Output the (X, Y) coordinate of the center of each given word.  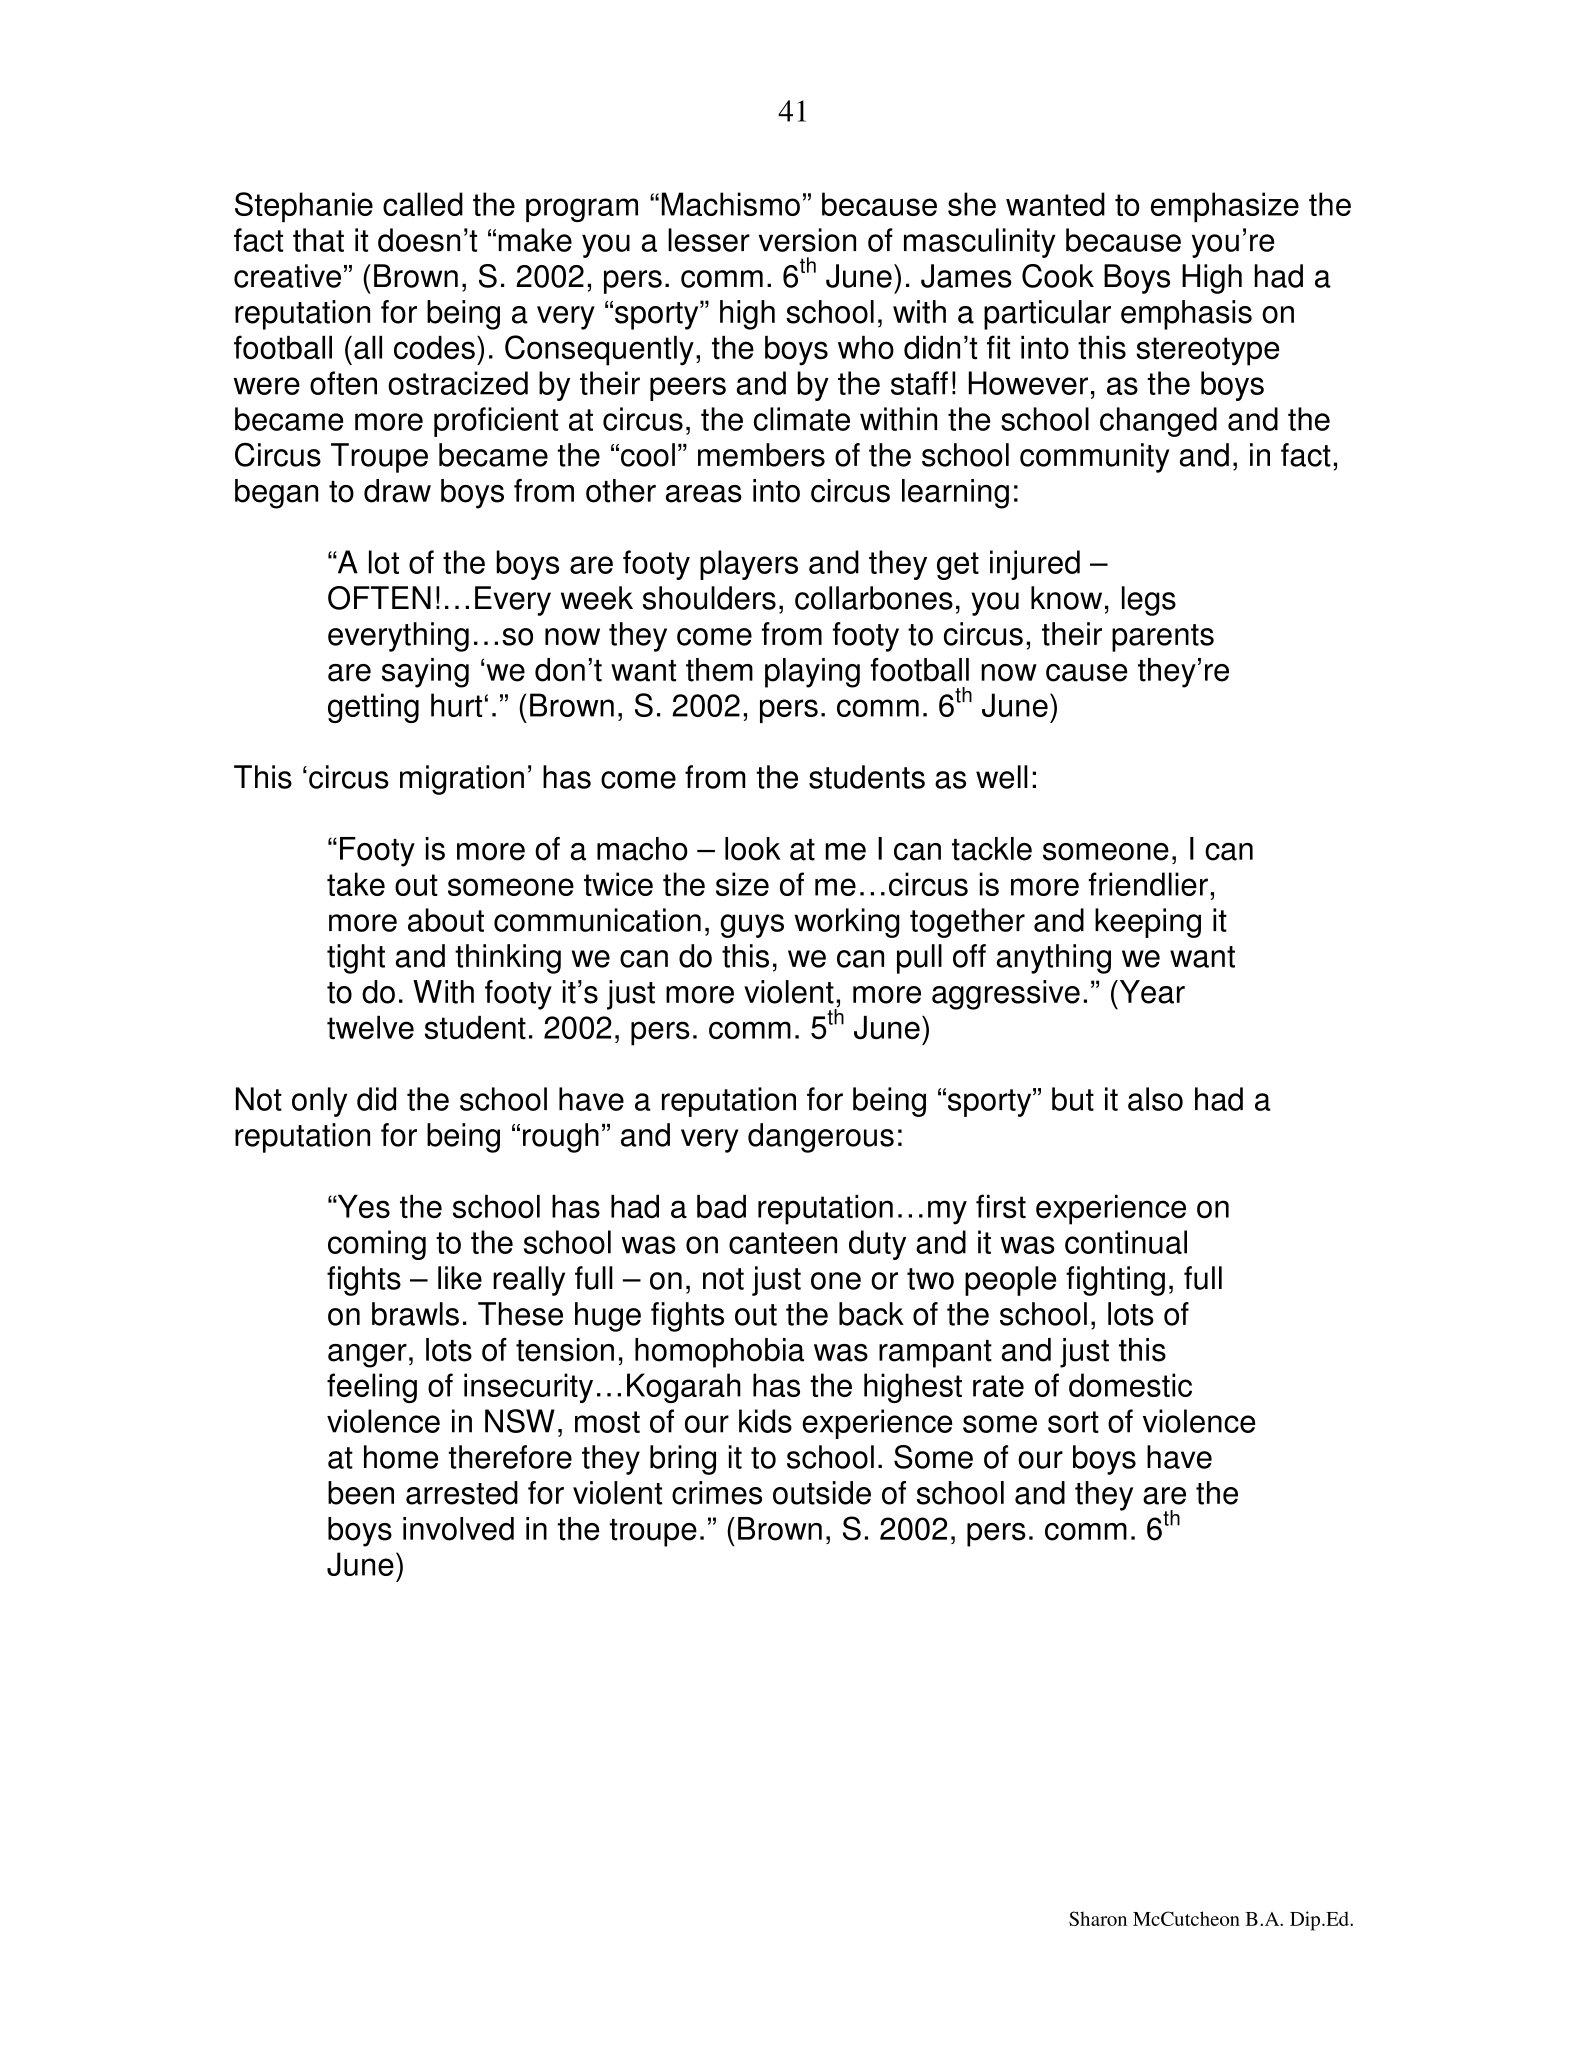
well (1002, 777)
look (753, 849)
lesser (709, 240)
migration (462, 780)
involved (458, 1529)
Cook (1058, 276)
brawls (415, 1314)
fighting (1115, 1281)
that (318, 240)
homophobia (719, 1353)
